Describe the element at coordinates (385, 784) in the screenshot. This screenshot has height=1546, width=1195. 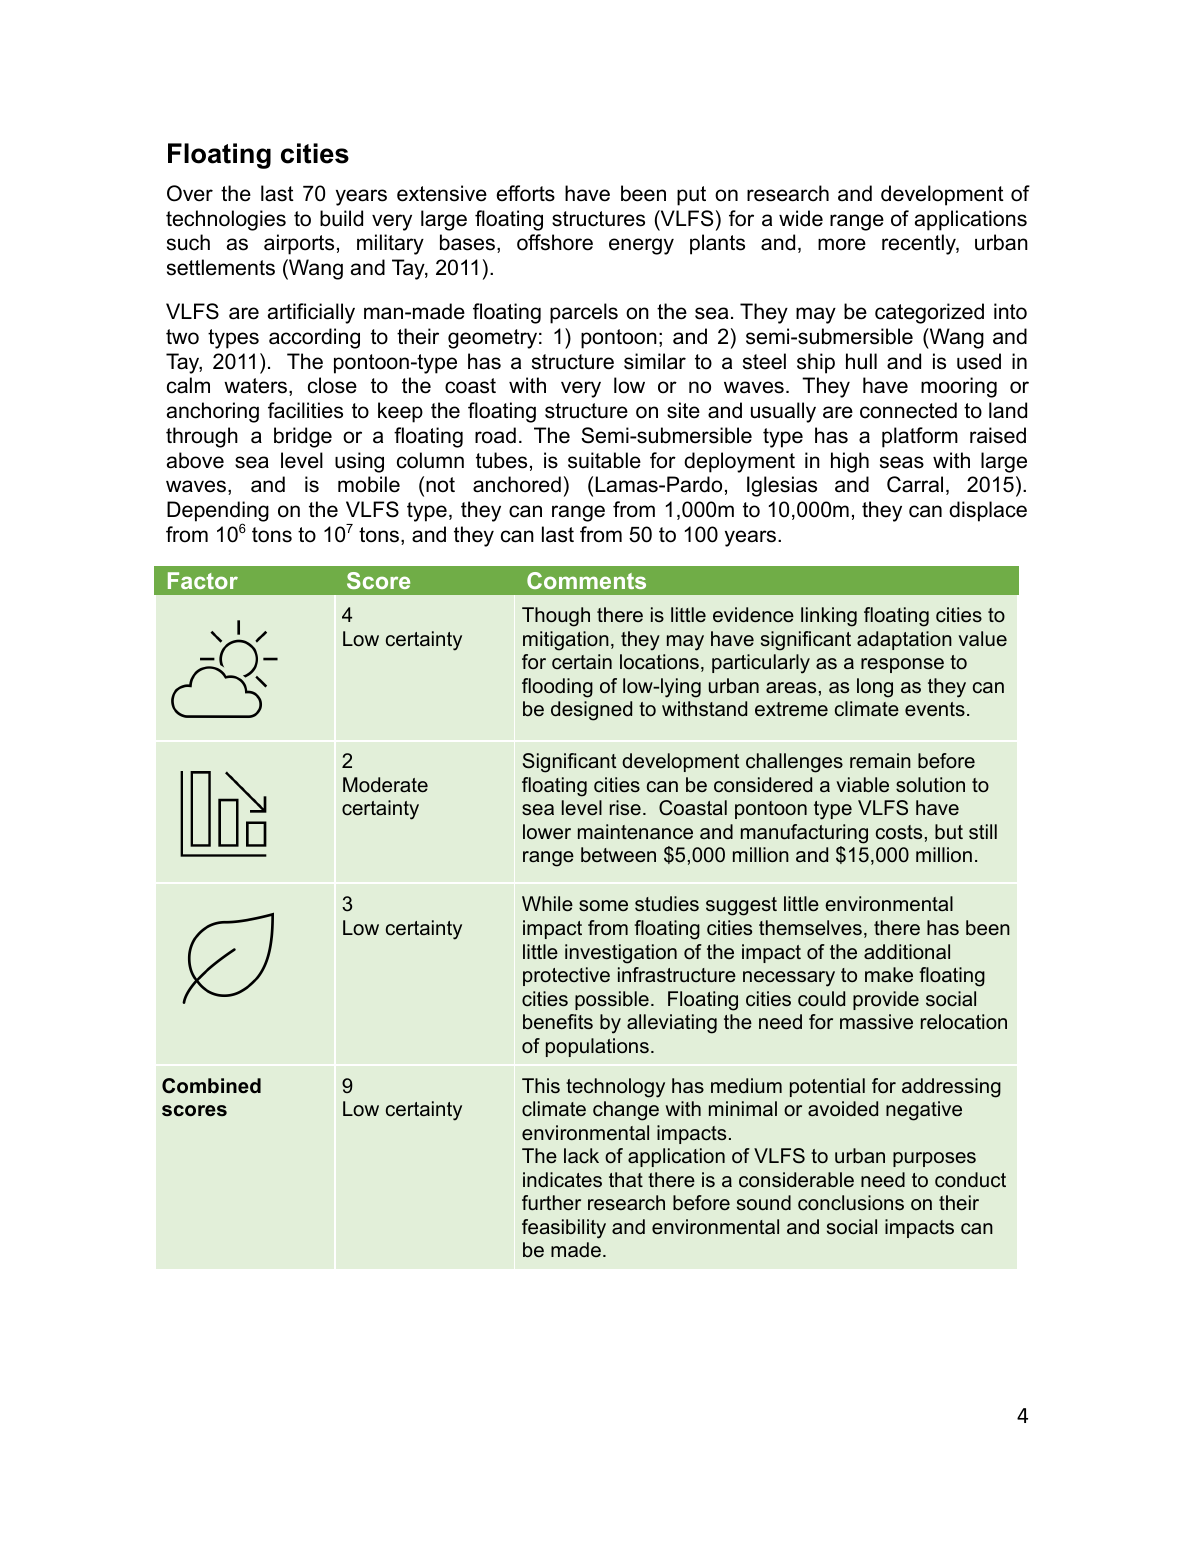
I see `Moderate` at that location.
